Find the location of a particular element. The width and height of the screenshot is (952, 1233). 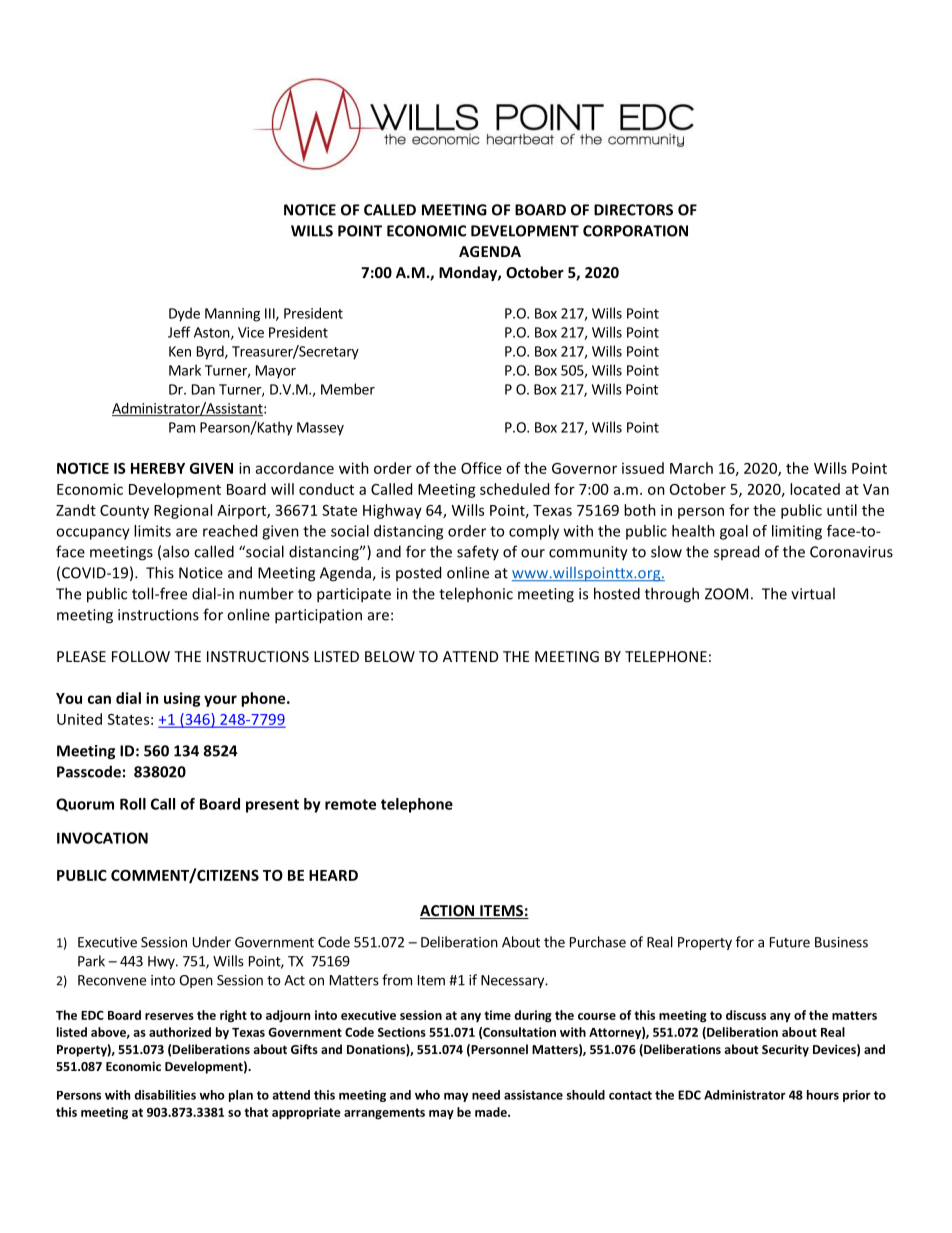

disabilities is located at coordinates (165, 1095).
